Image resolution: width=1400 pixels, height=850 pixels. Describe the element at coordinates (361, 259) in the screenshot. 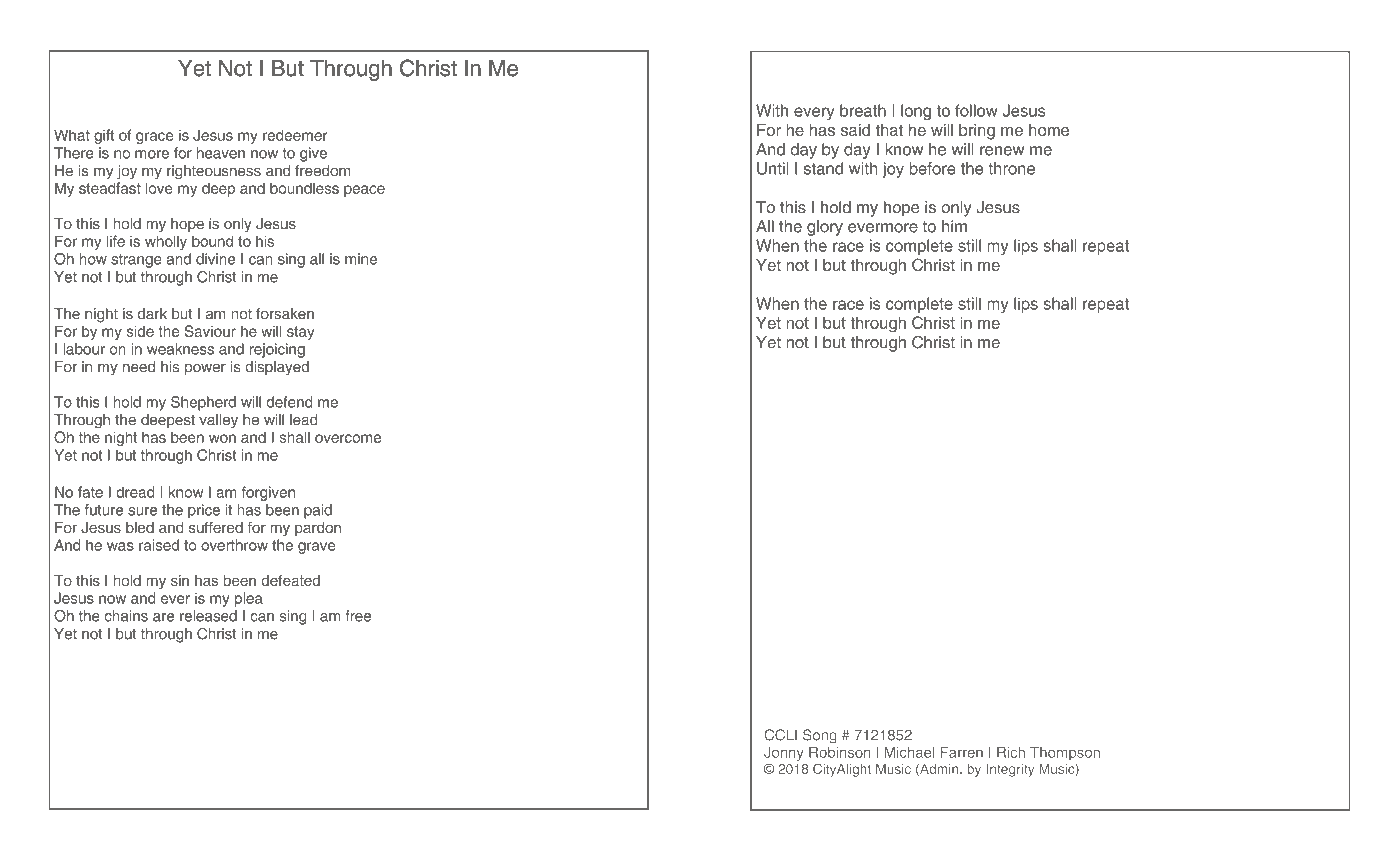

I see `mine` at that location.
